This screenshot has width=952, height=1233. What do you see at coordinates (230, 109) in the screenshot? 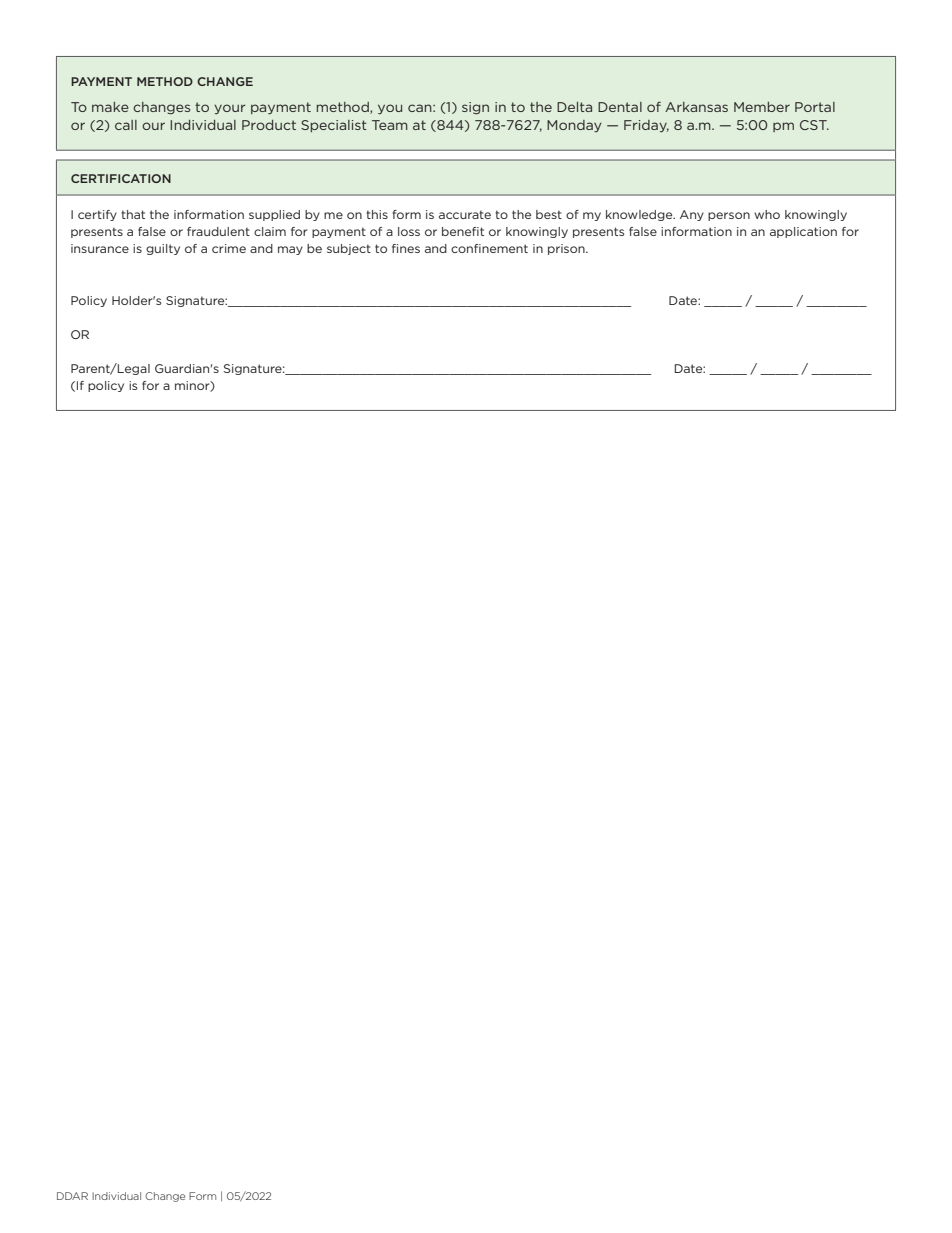
I see `your` at bounding box center [230, 109].
